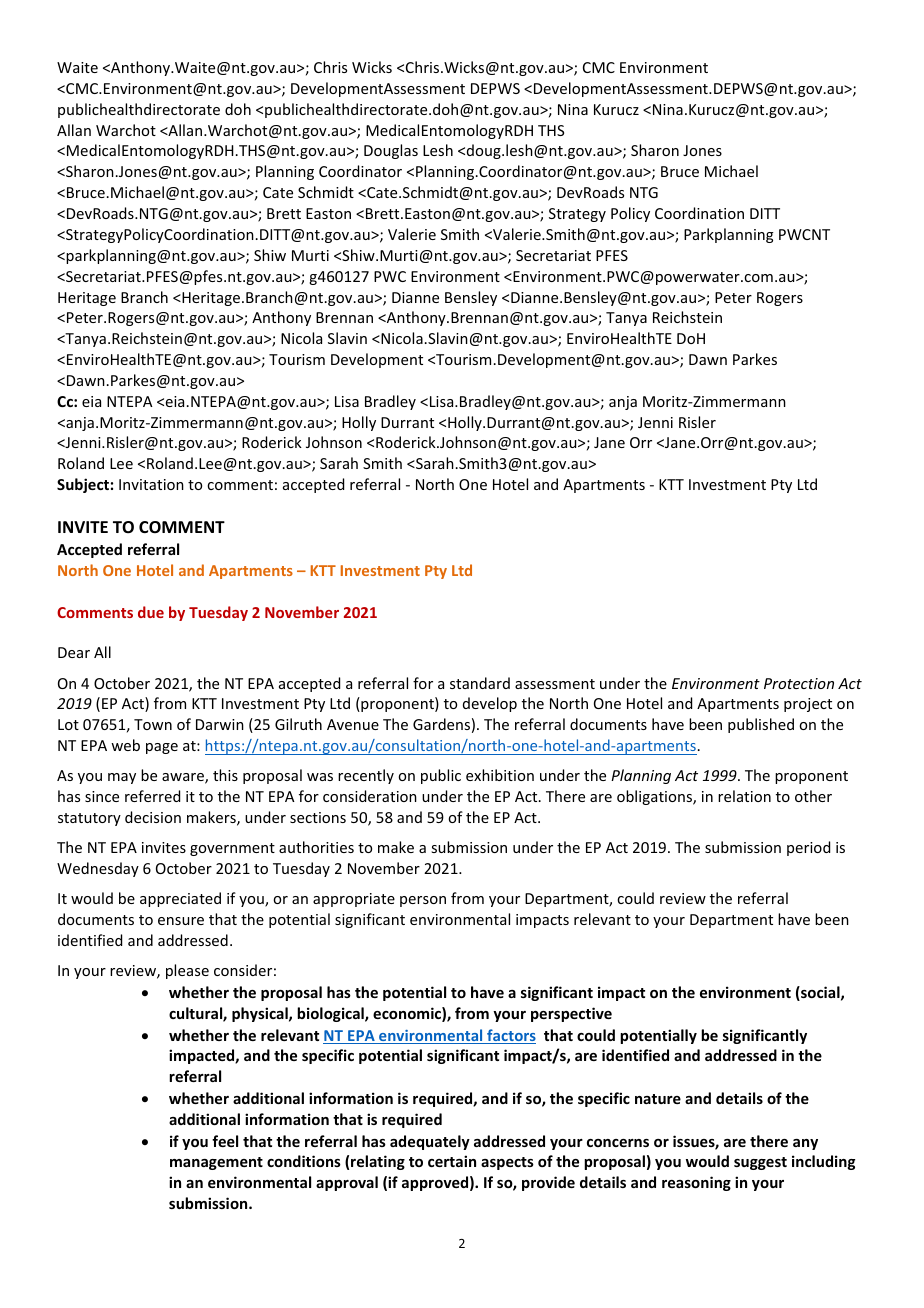 The height and width of the screenshot is (1308, 924). What do you see at coordinates (452, 1161) in the screenshot?
I see `certain` at bounding box center [452, 1161].
